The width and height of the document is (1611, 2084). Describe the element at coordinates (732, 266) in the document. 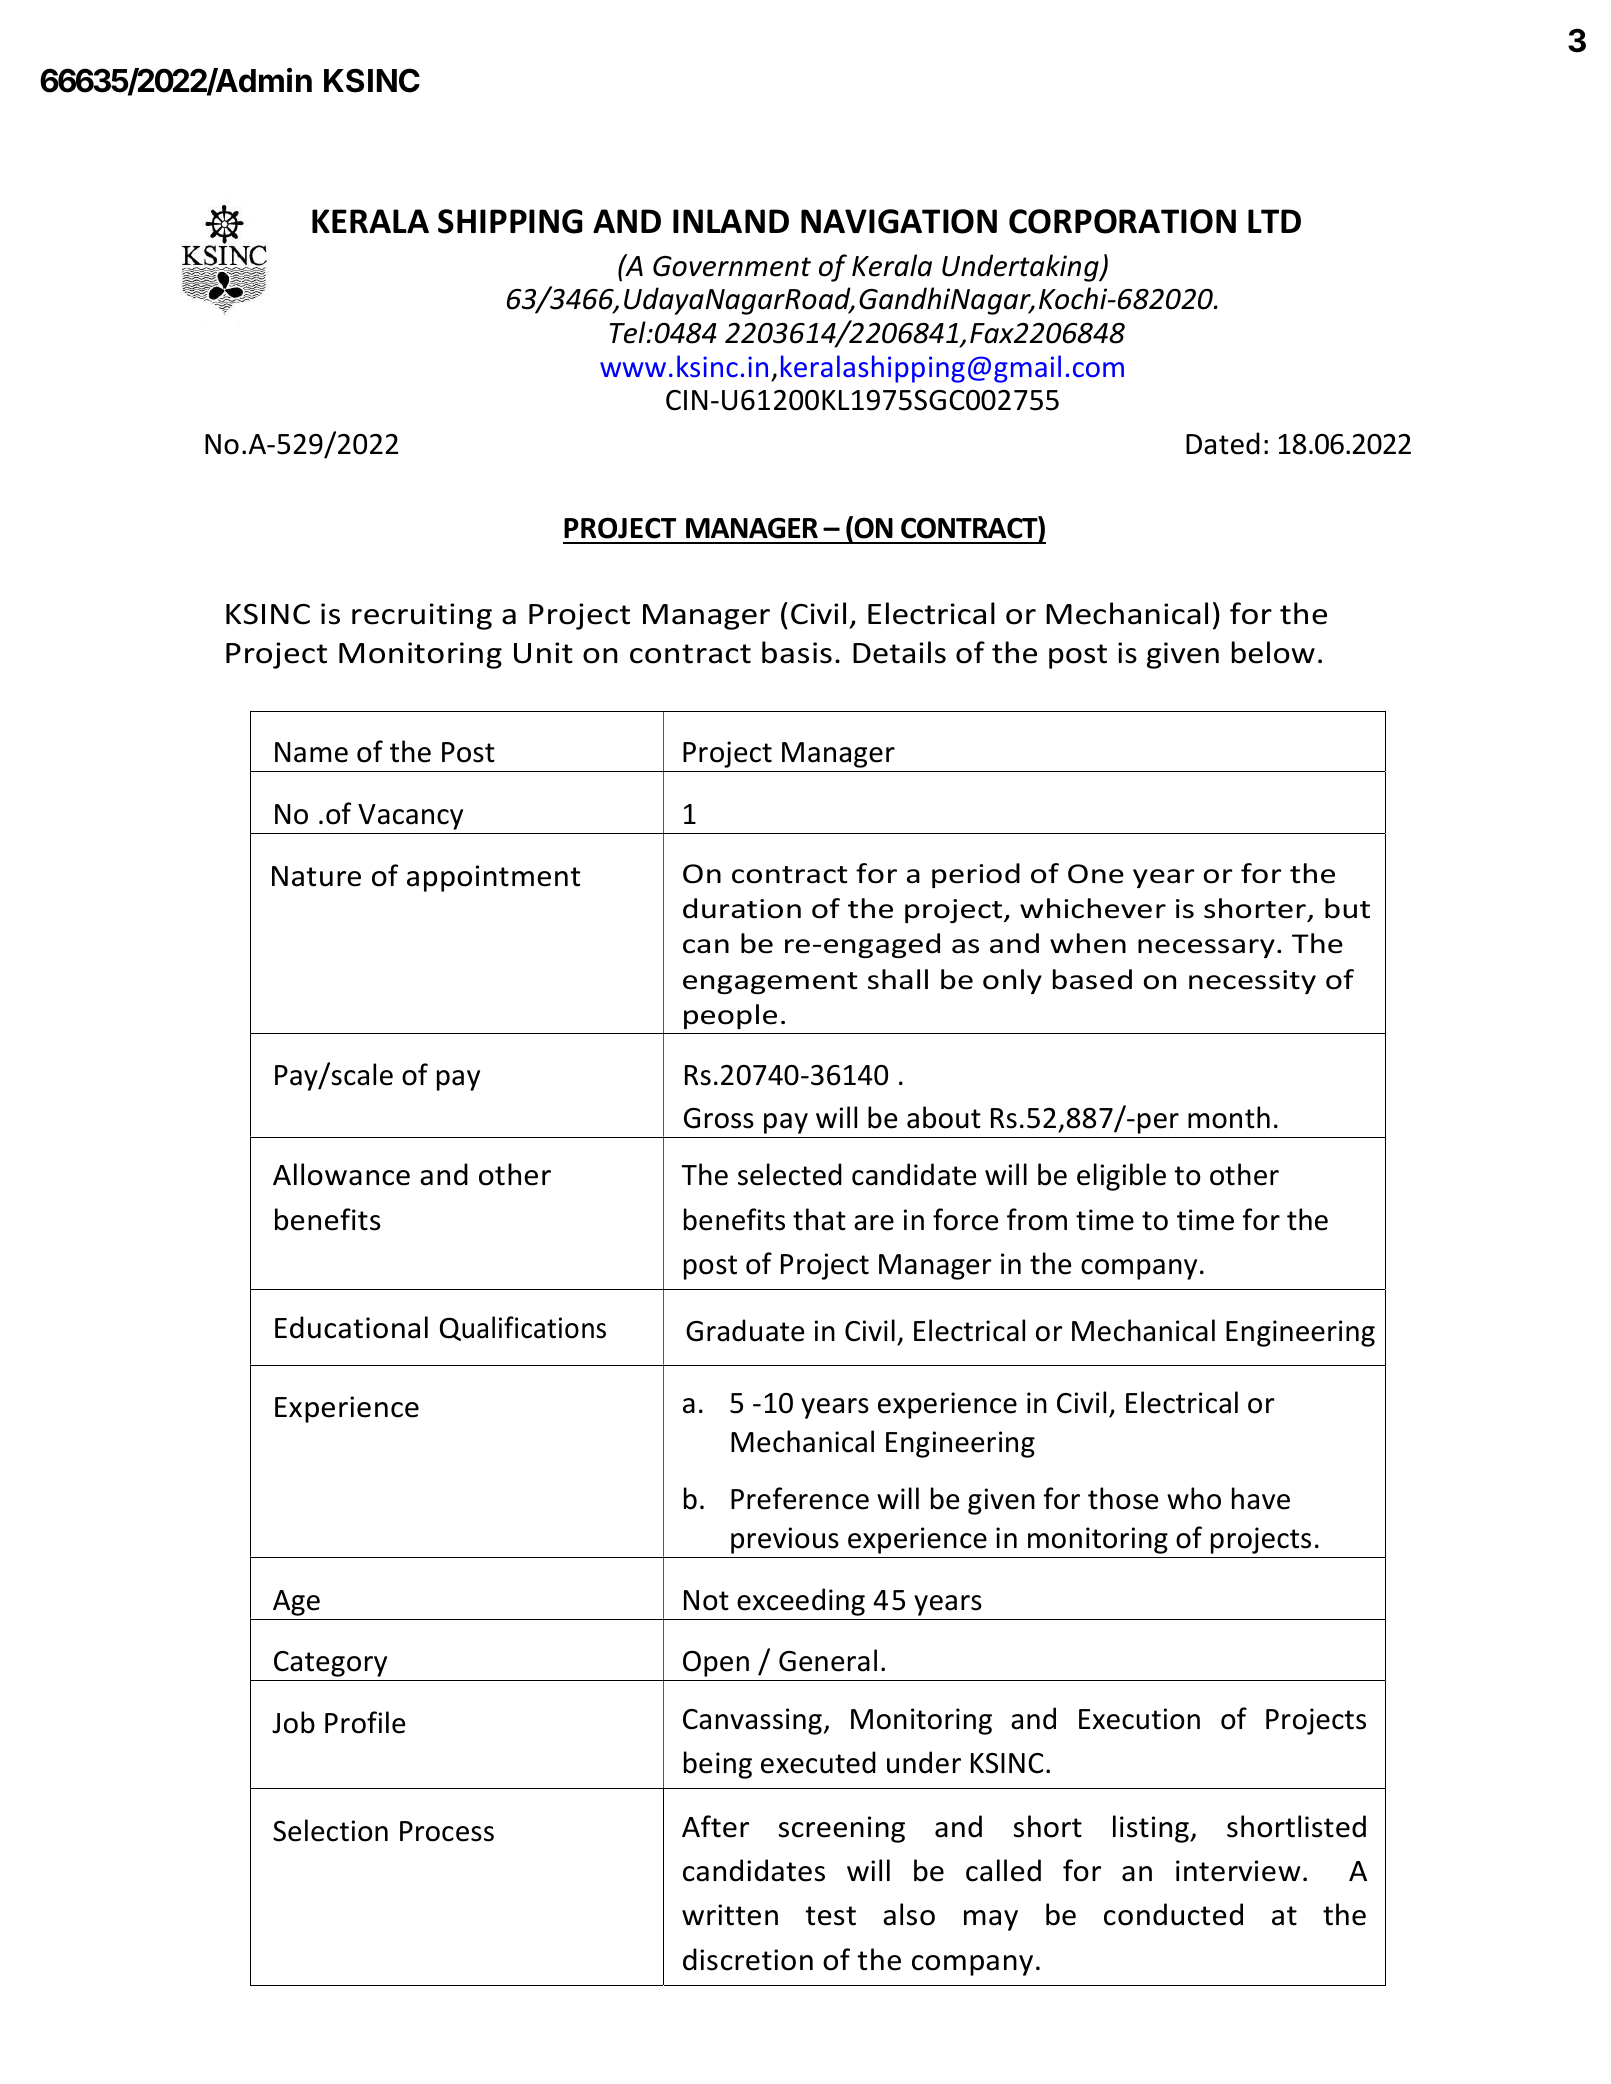

I see `Government` at that location.
